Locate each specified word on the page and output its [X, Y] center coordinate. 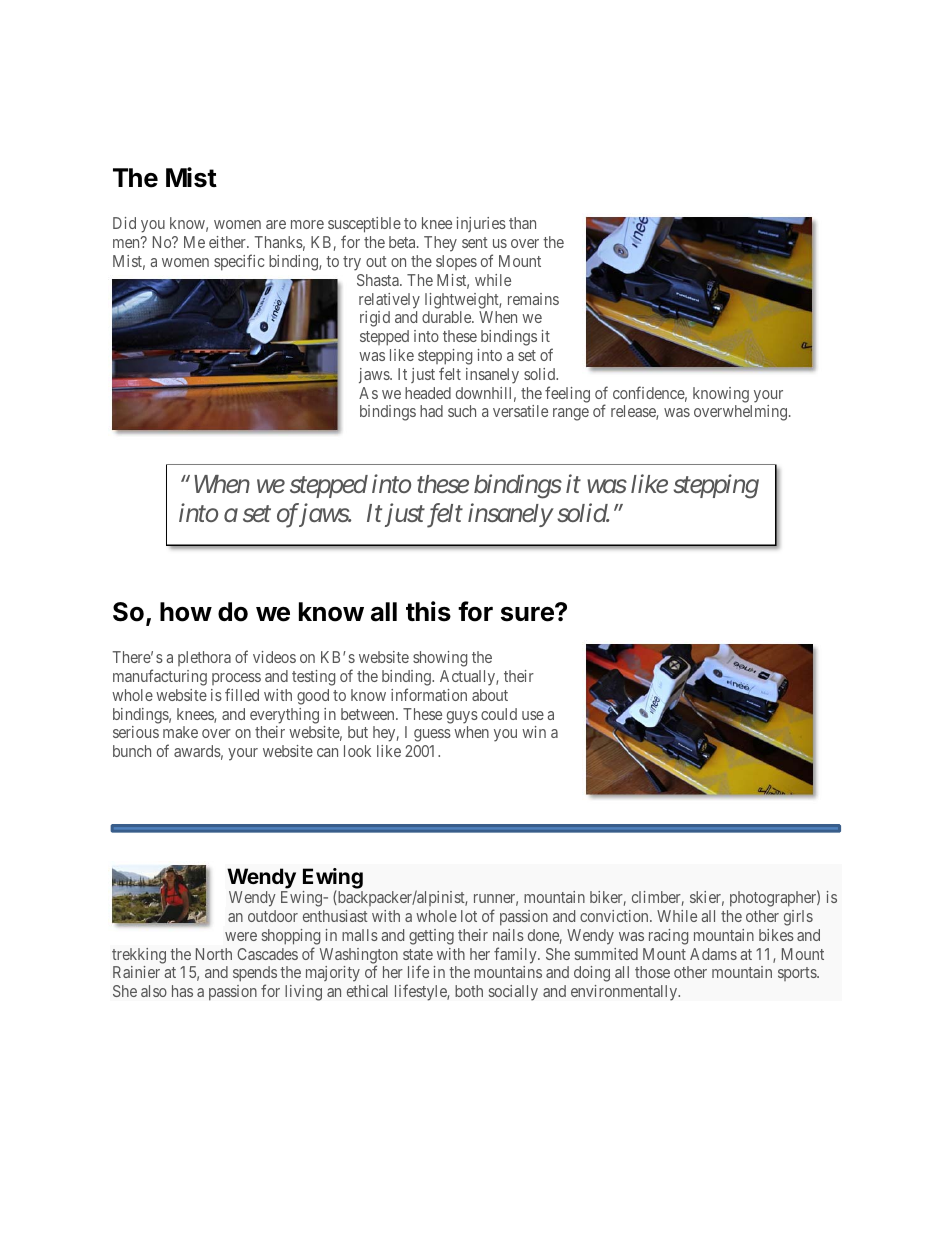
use [533, 715]
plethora [204, 658]
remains [533, 299]
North [214, 954]
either [228, 242]
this [428, 611]
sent [475, 242]
